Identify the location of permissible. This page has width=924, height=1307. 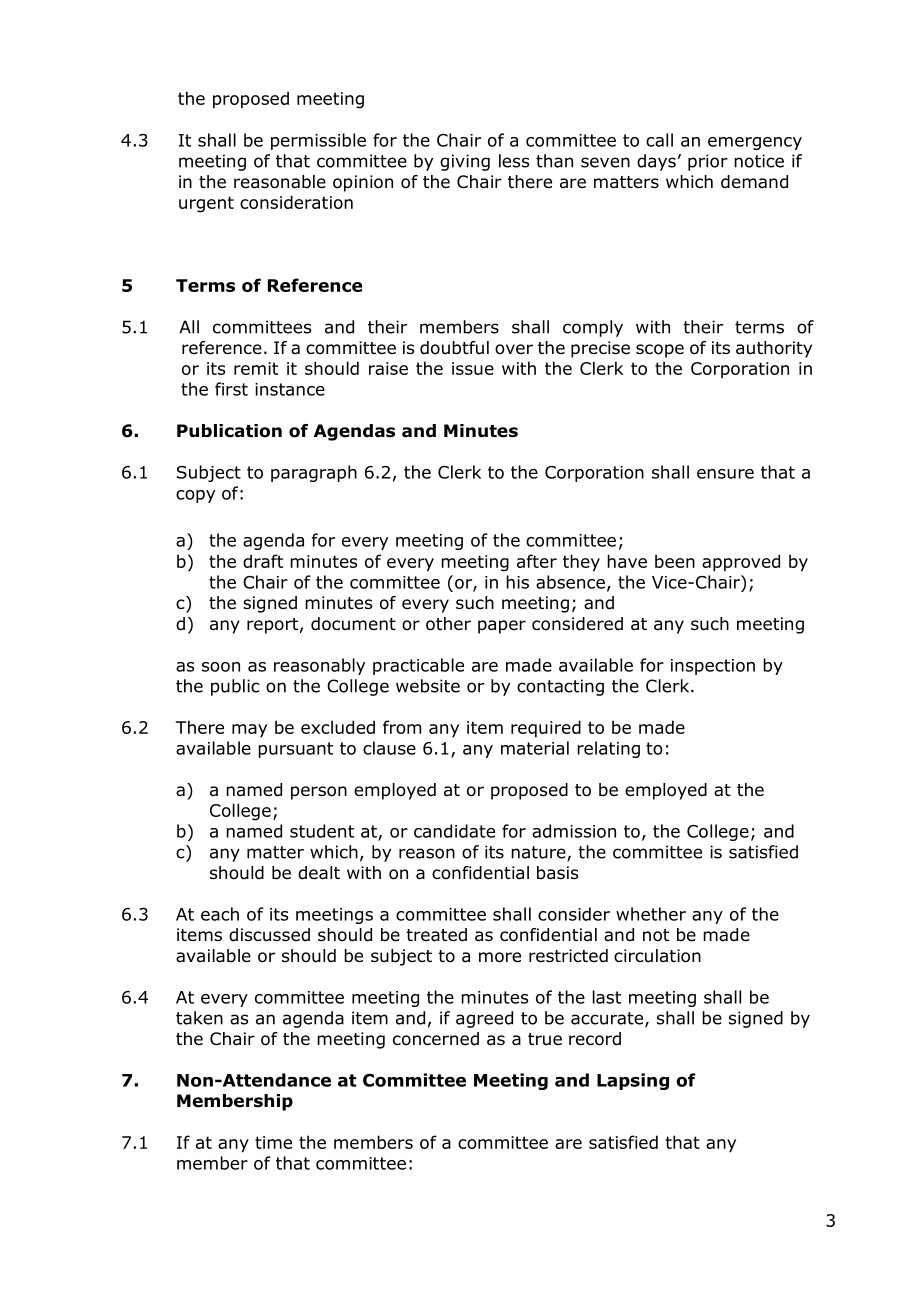
(318, 141).
